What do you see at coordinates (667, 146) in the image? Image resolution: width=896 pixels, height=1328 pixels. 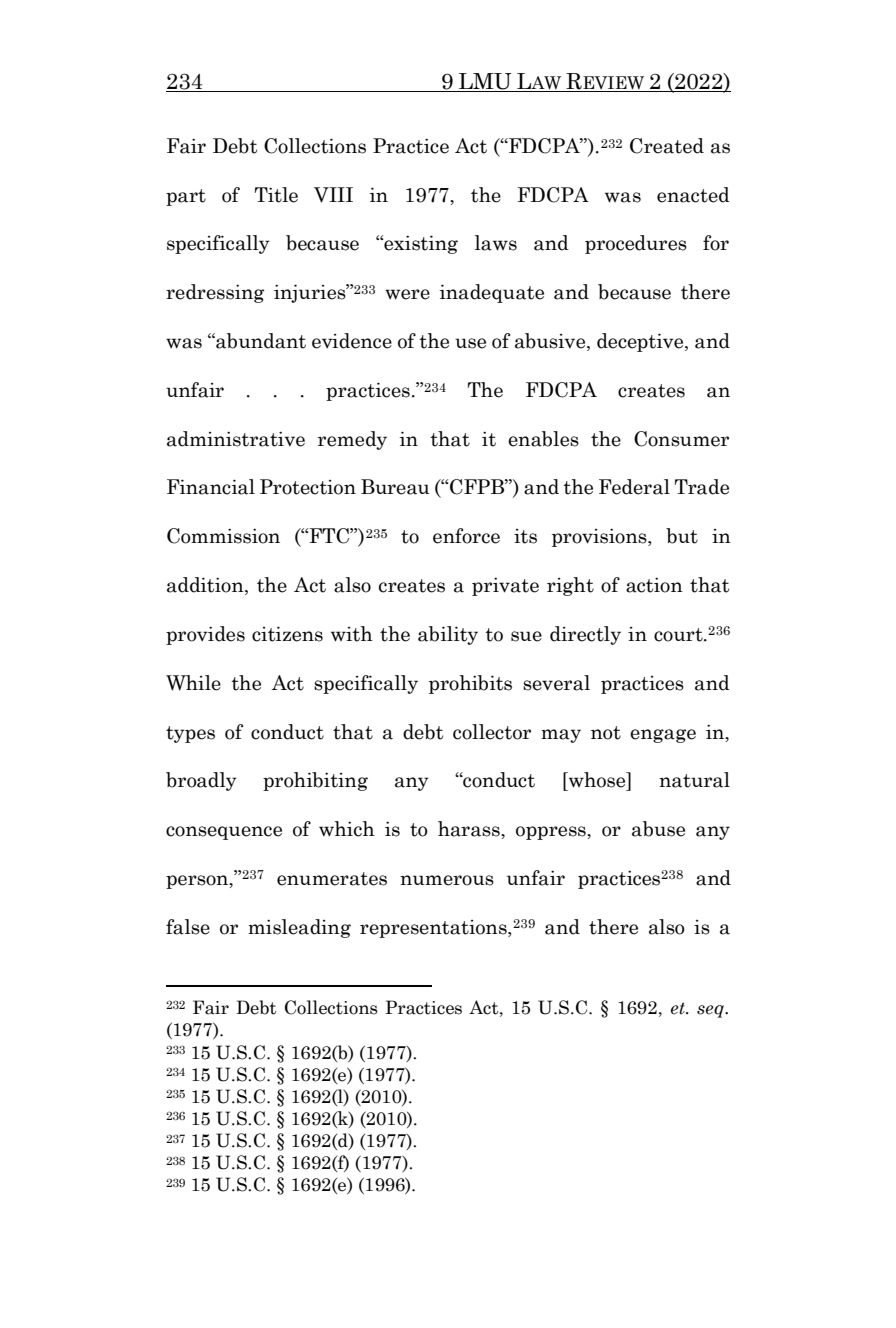 I see `Created` at bounding box center [667, 146].
